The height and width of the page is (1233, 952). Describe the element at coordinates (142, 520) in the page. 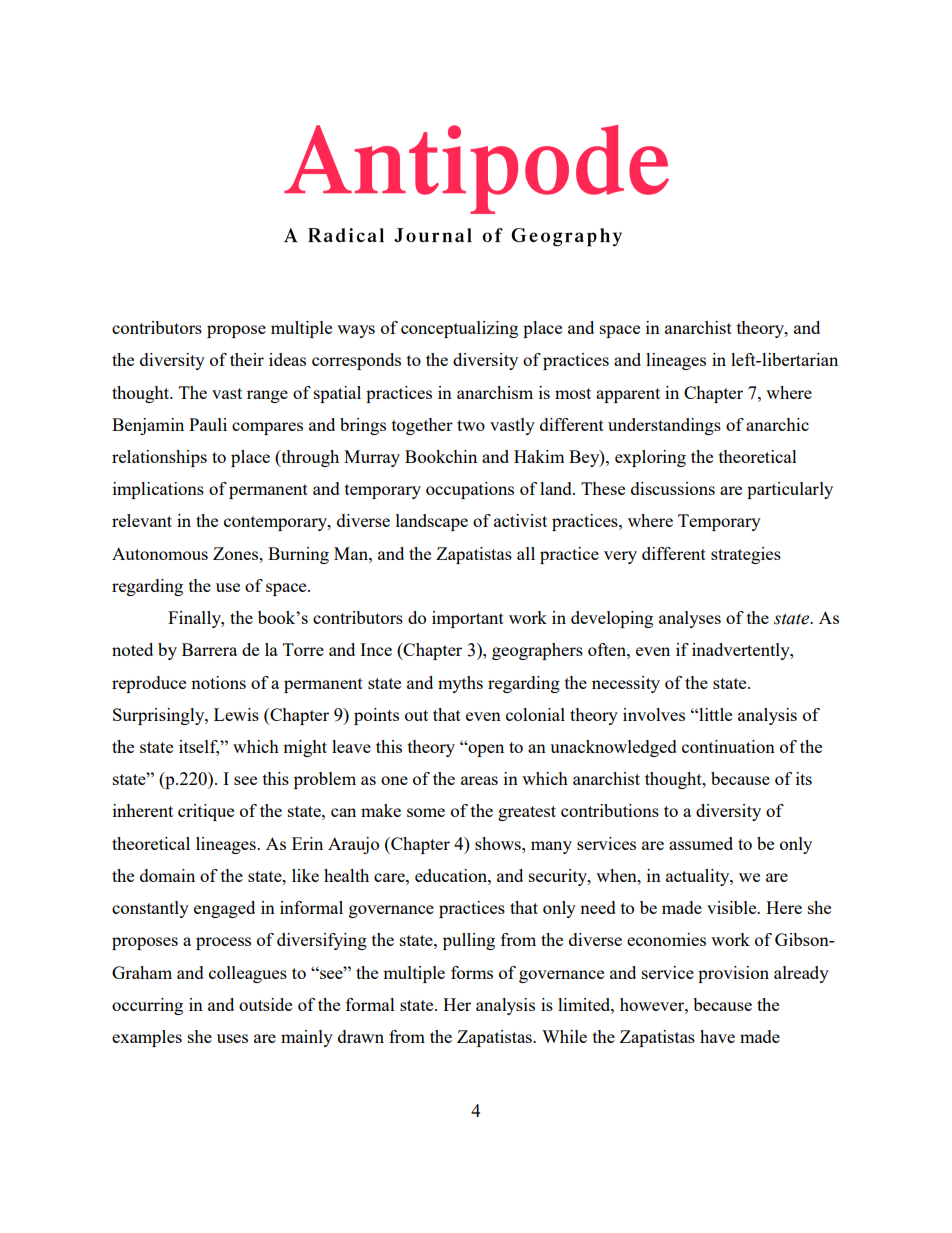

I see `relevant` at that location.
